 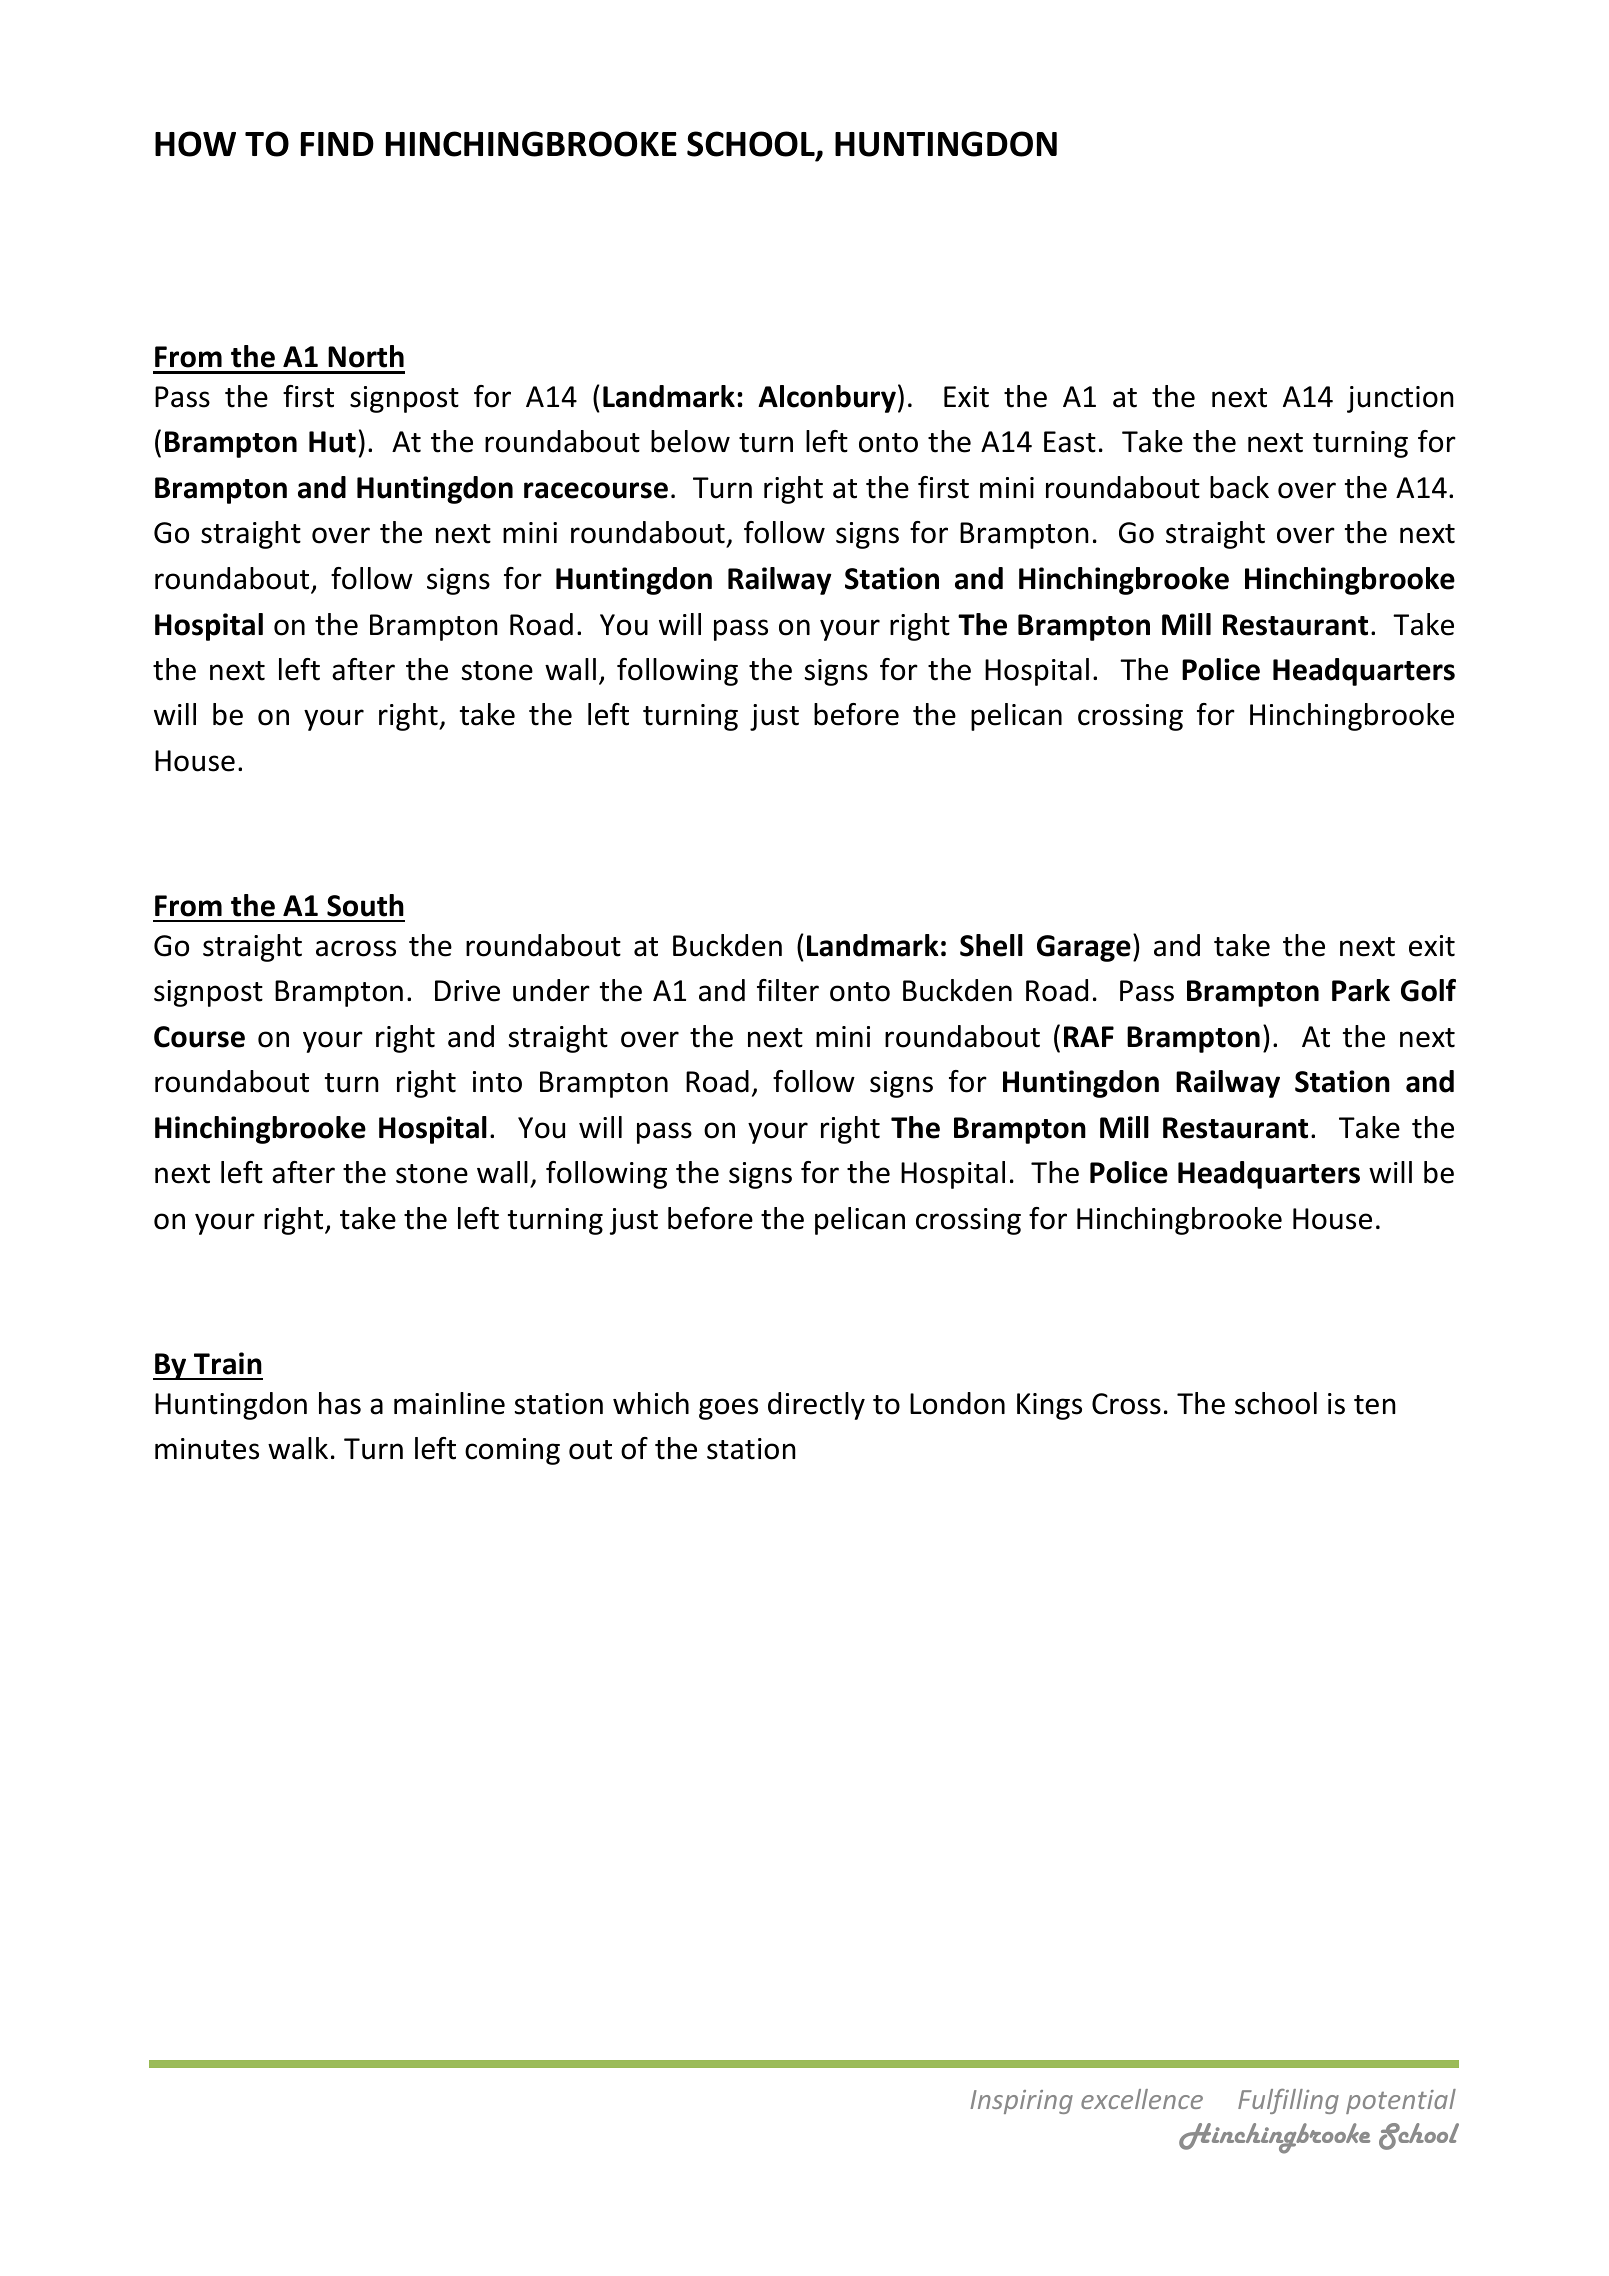 I want to click on South, so click(x=365, y=905).
